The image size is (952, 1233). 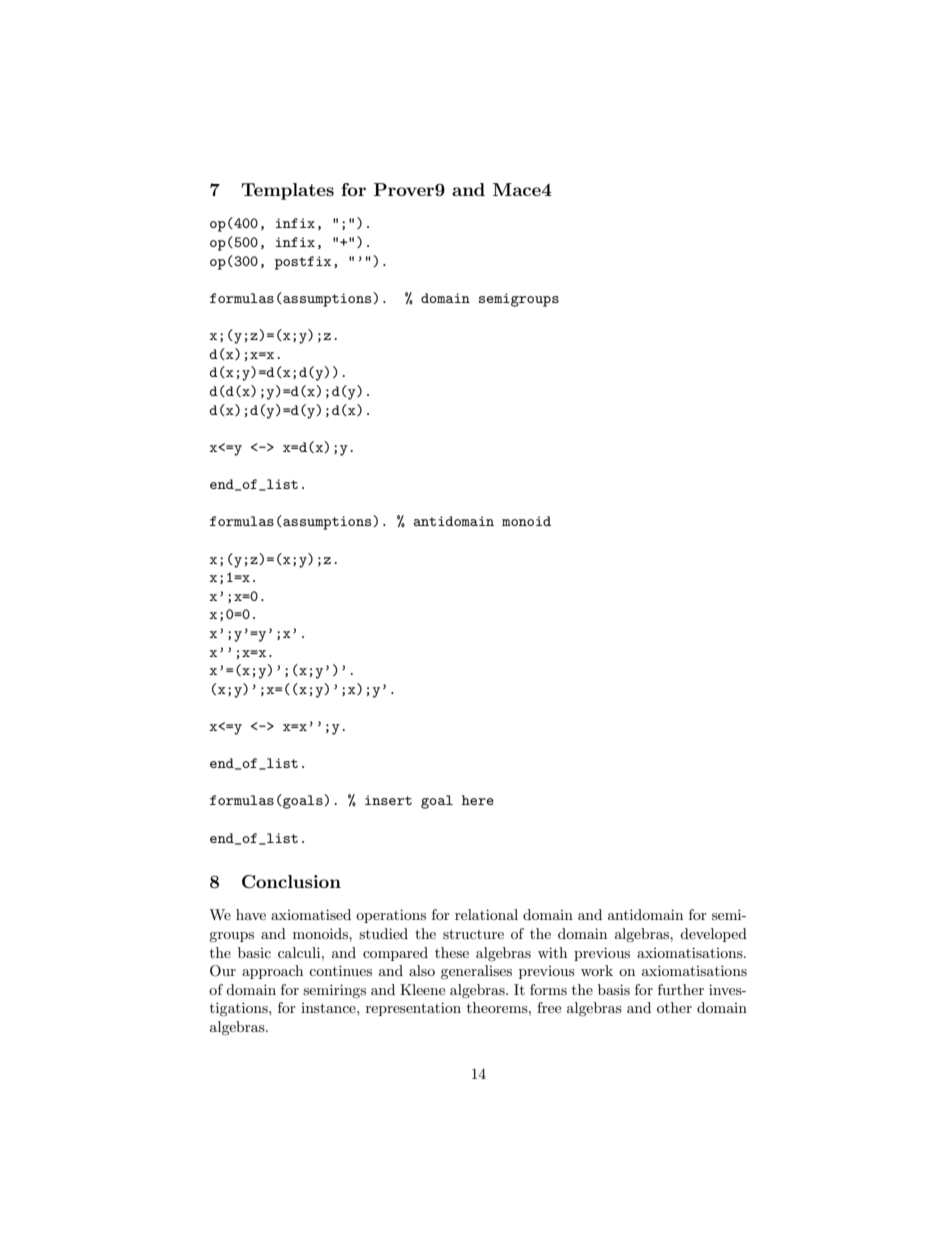 I want to click on approach, so click(x=272, y=972).
